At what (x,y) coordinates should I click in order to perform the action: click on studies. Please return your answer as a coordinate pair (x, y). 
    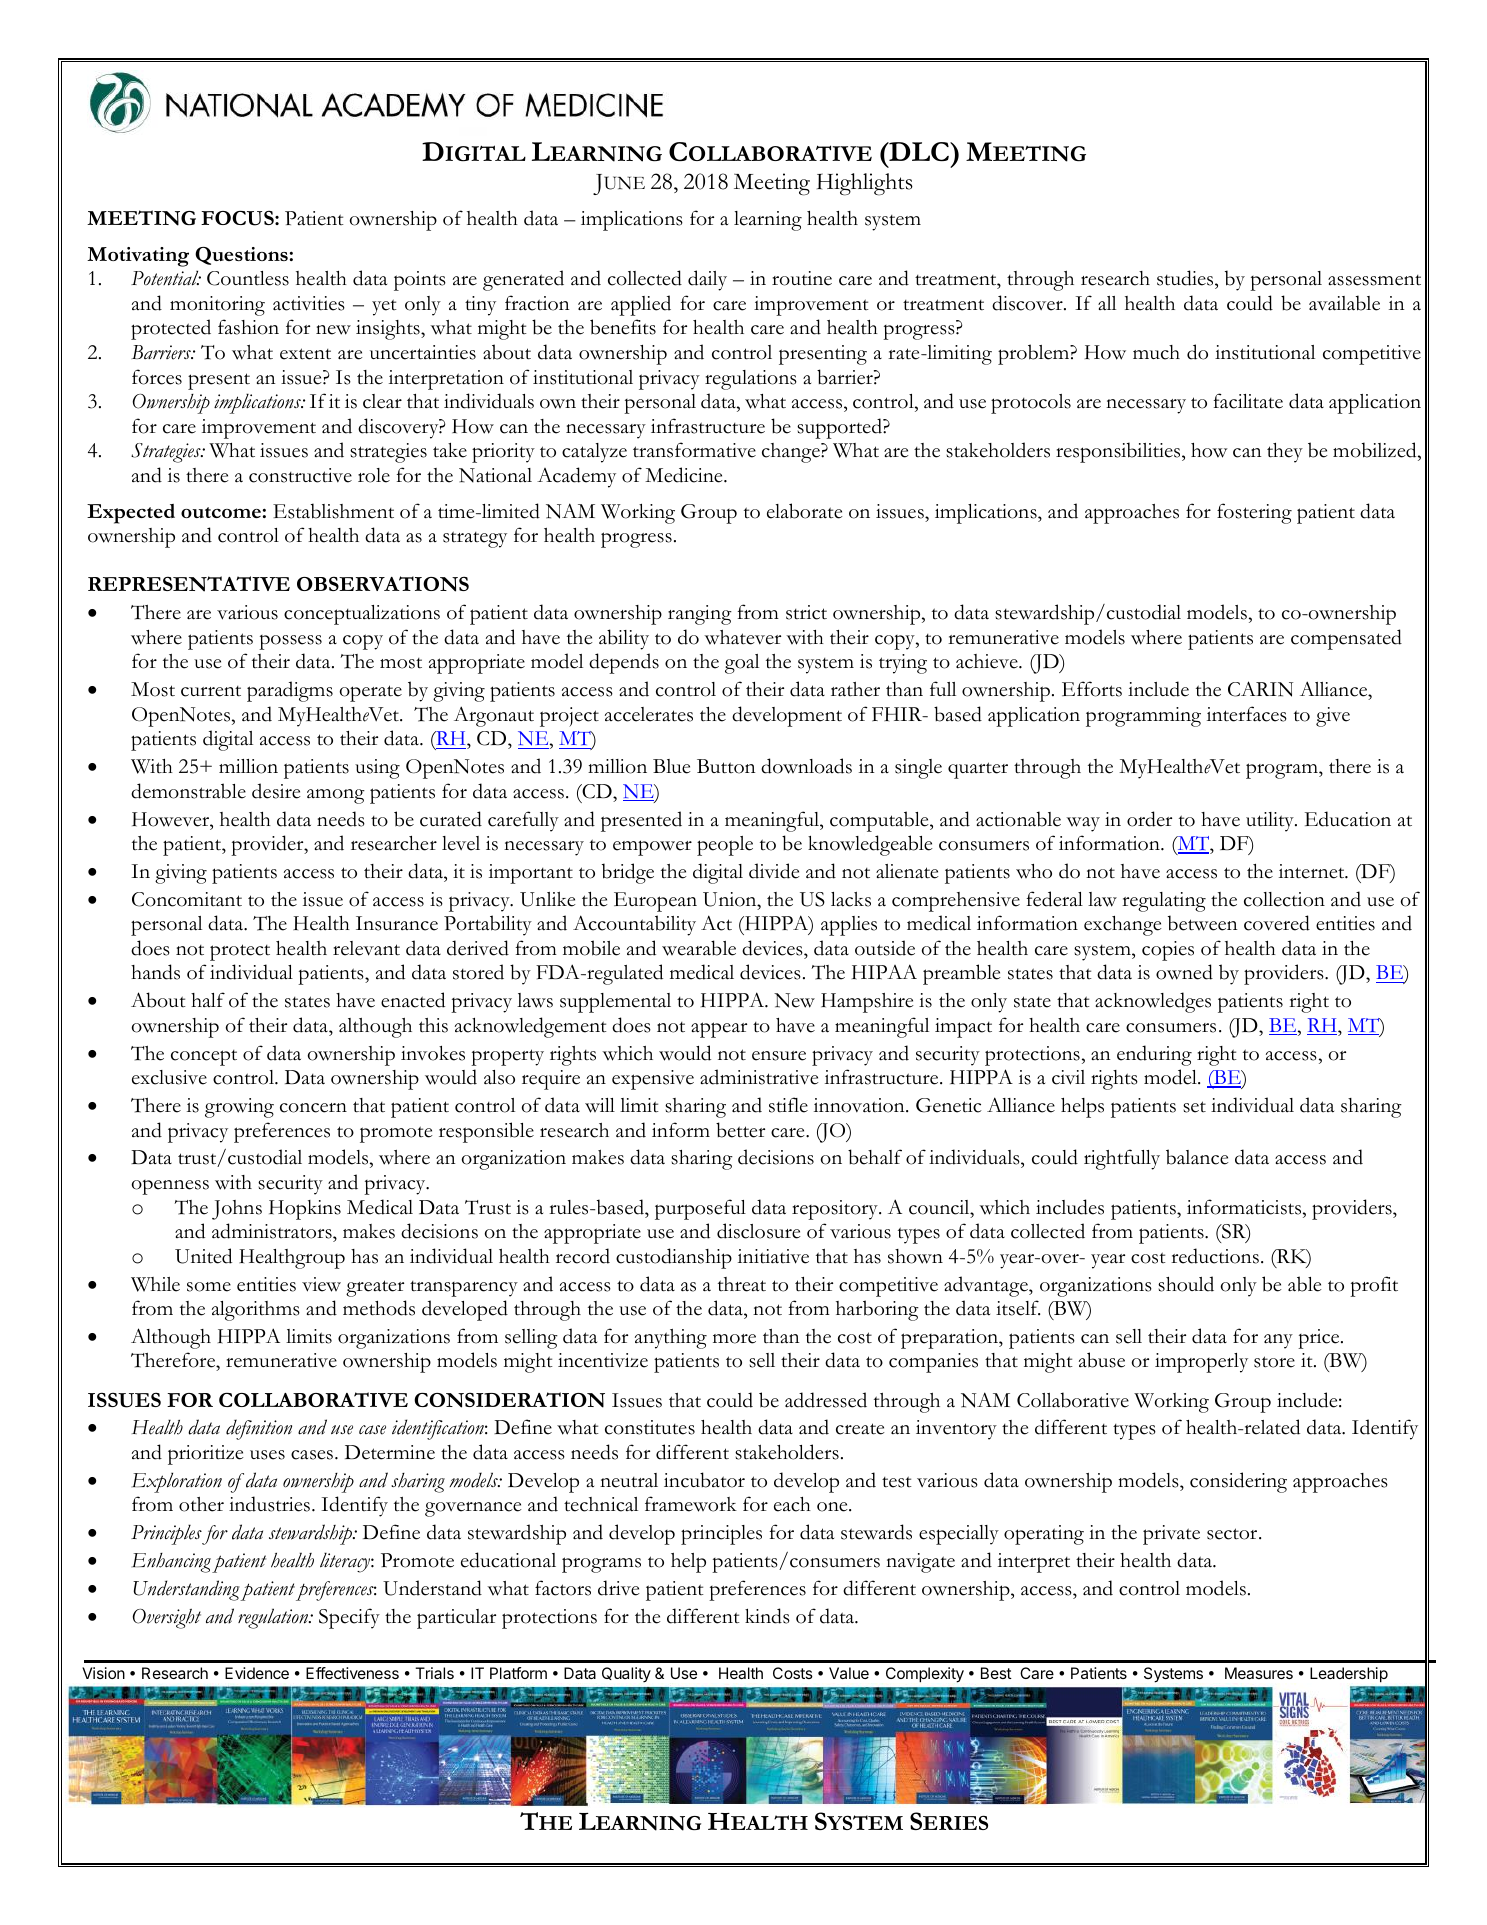
    Looking at the image, I should click on (1186, 278).
